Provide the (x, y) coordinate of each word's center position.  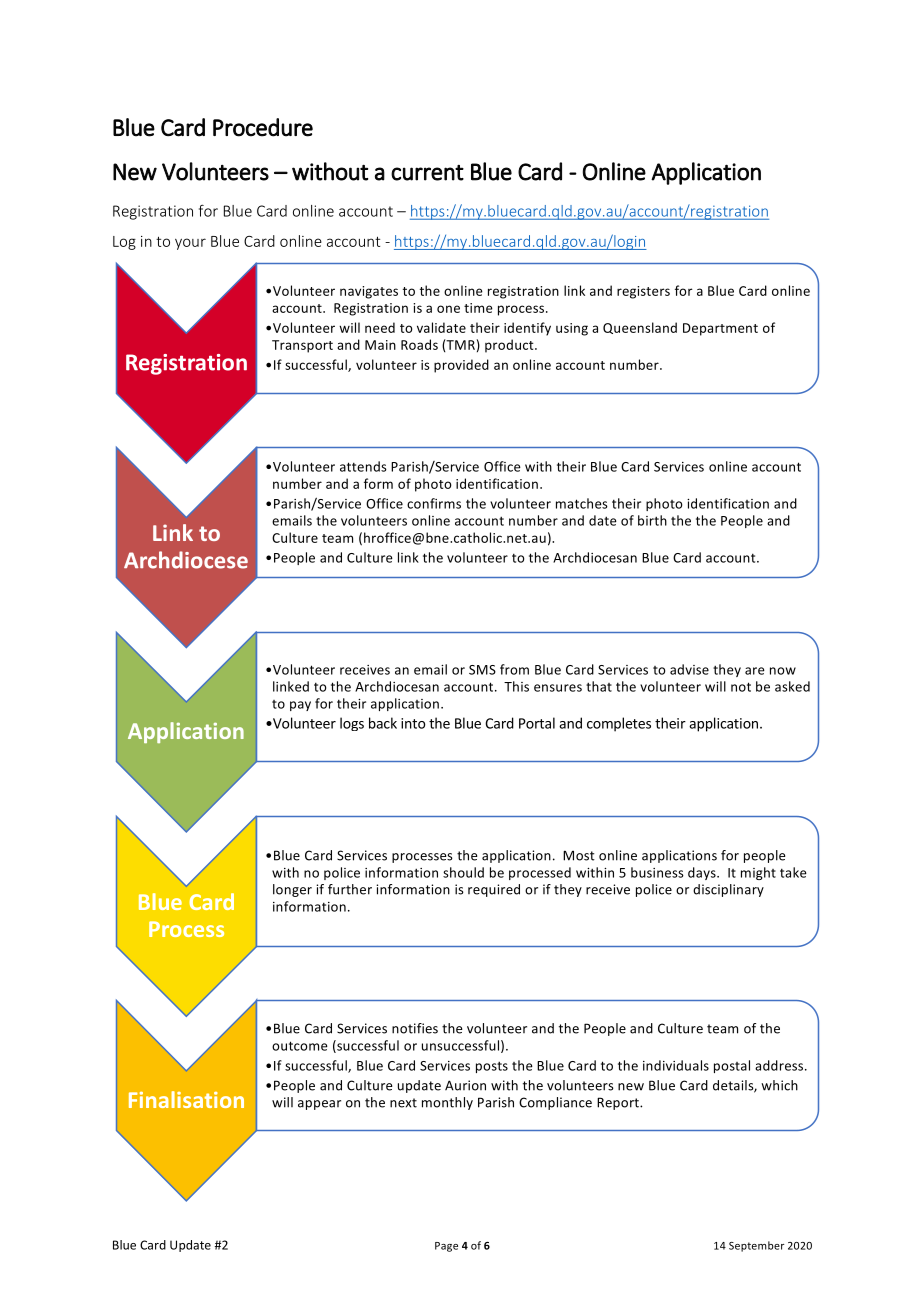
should (463, 872)
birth (652, 520)
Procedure (263, 127)
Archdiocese (186, 560)
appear (319, 1105)
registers (643, 292)
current (427, 173)
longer (292, 890)
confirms (434, 503)
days (703, 873)
